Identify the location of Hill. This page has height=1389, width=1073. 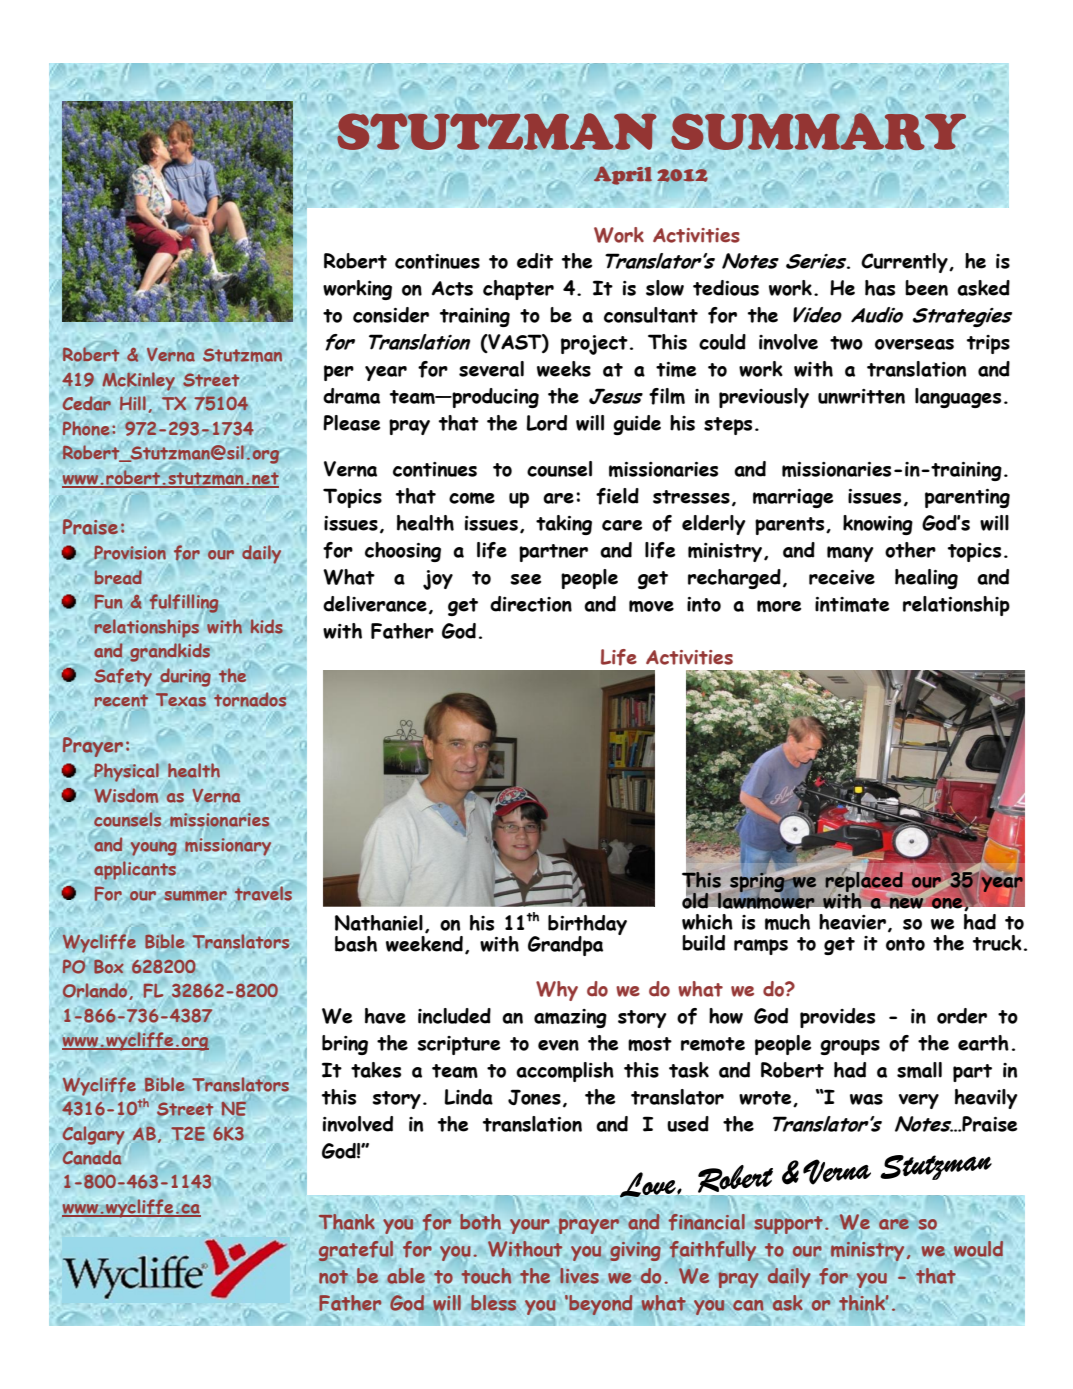
(133, 403).
